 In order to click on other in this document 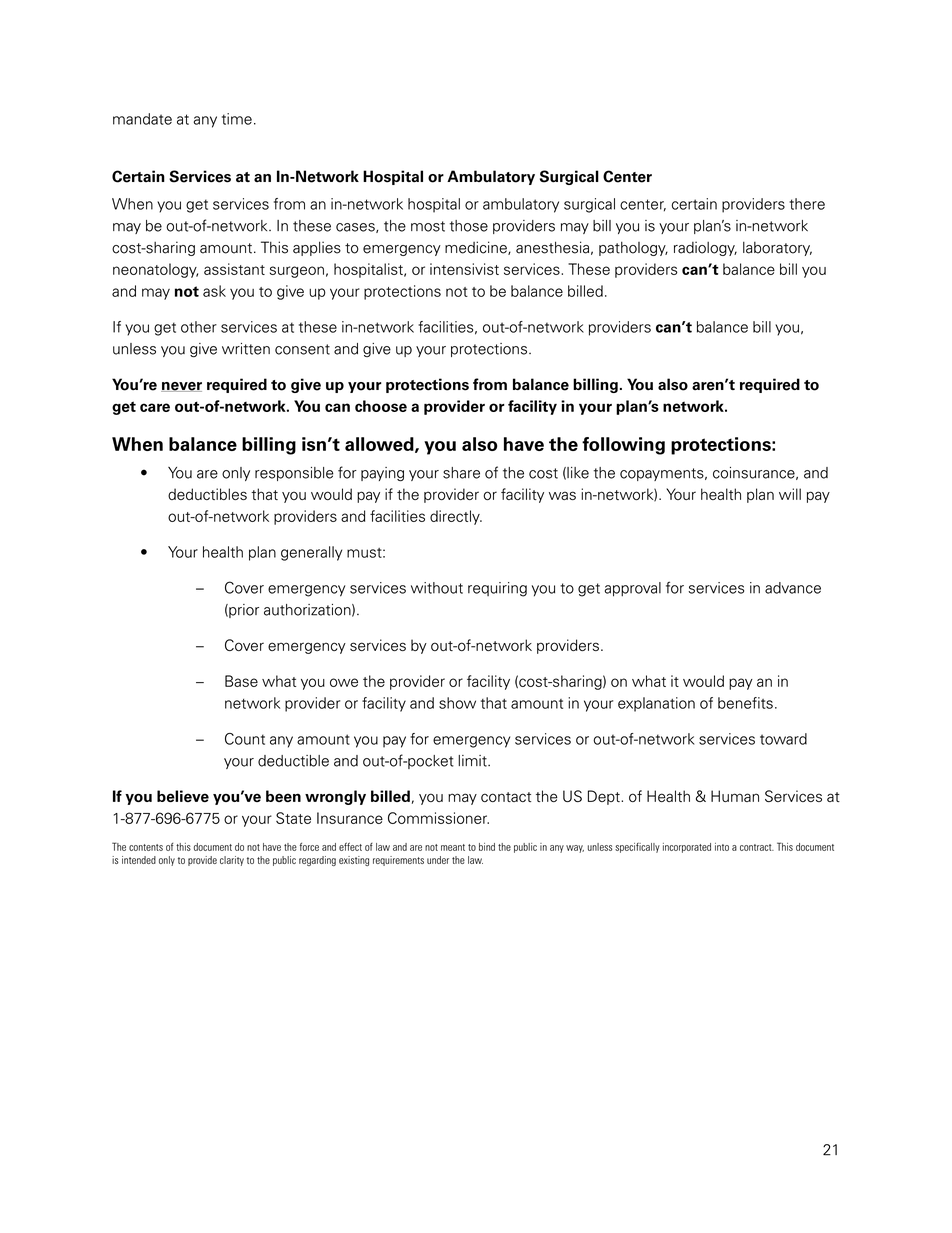, I will do `click(199, 327)`.
